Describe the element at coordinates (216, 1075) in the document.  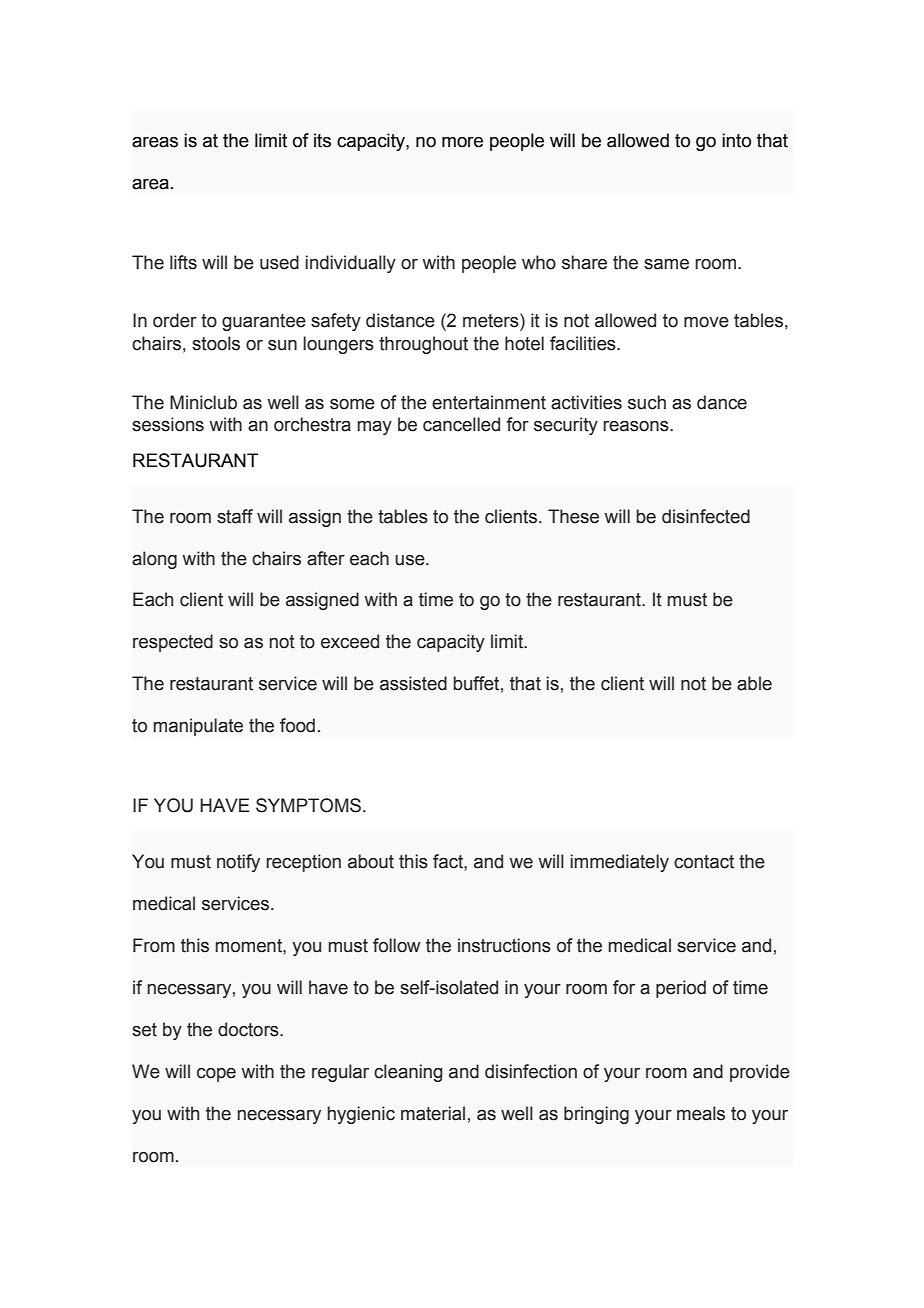
I see `cope` at that location.
